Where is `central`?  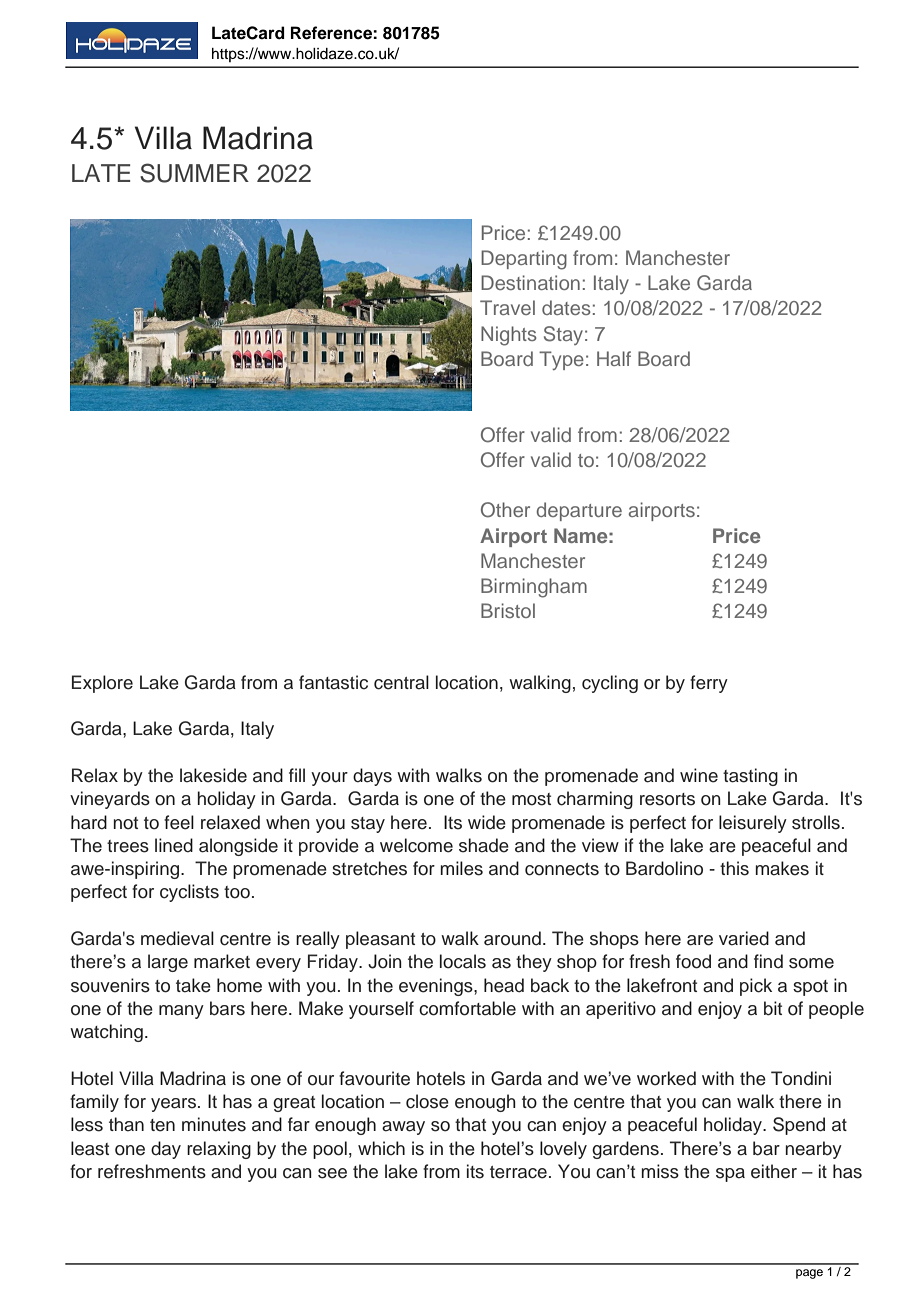
central is located at coordinates (401, 682).
